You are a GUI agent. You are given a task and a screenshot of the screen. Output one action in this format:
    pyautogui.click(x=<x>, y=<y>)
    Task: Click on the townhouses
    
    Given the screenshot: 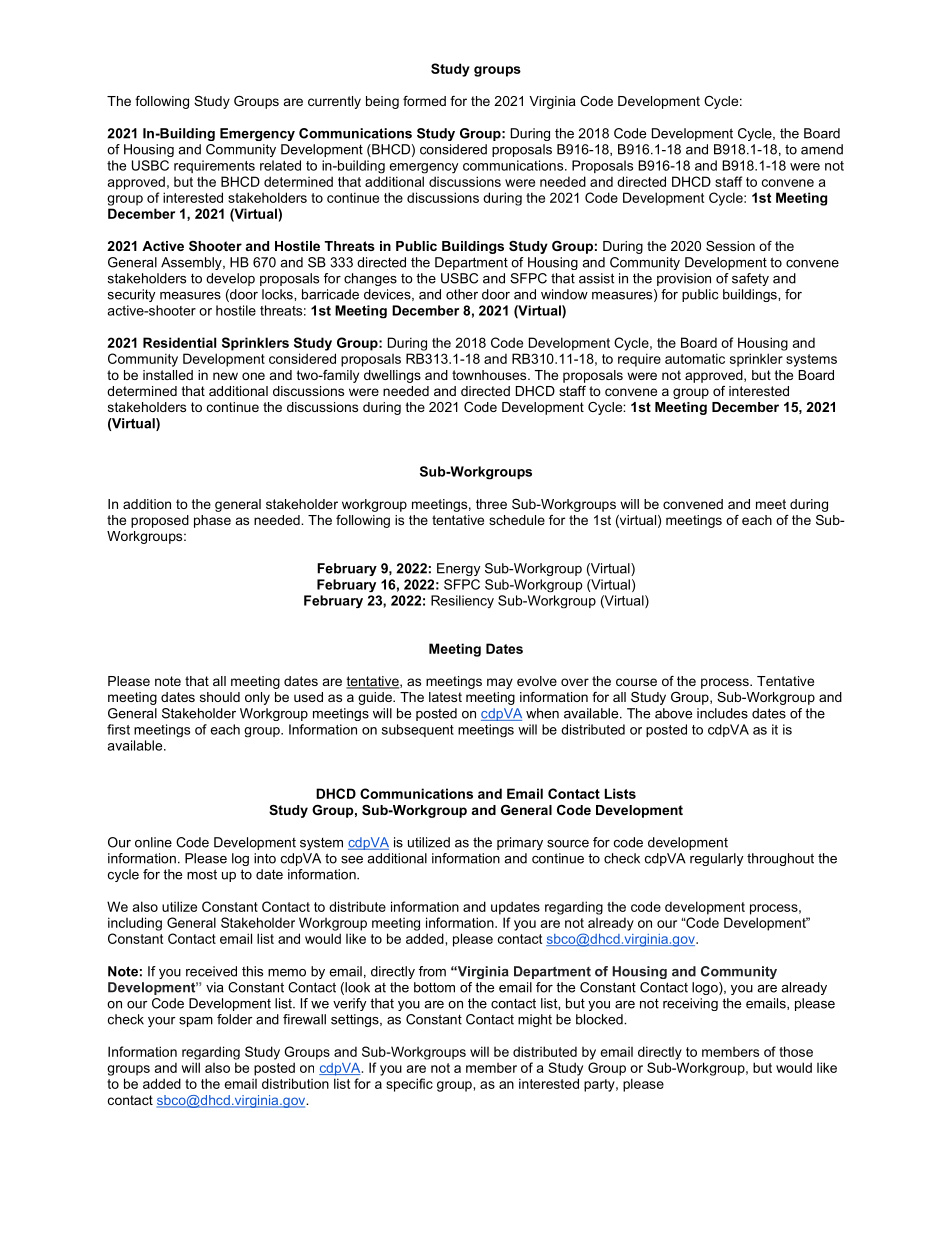 What is the action you would take?
    pyautogui.click(x=490, y=375)
